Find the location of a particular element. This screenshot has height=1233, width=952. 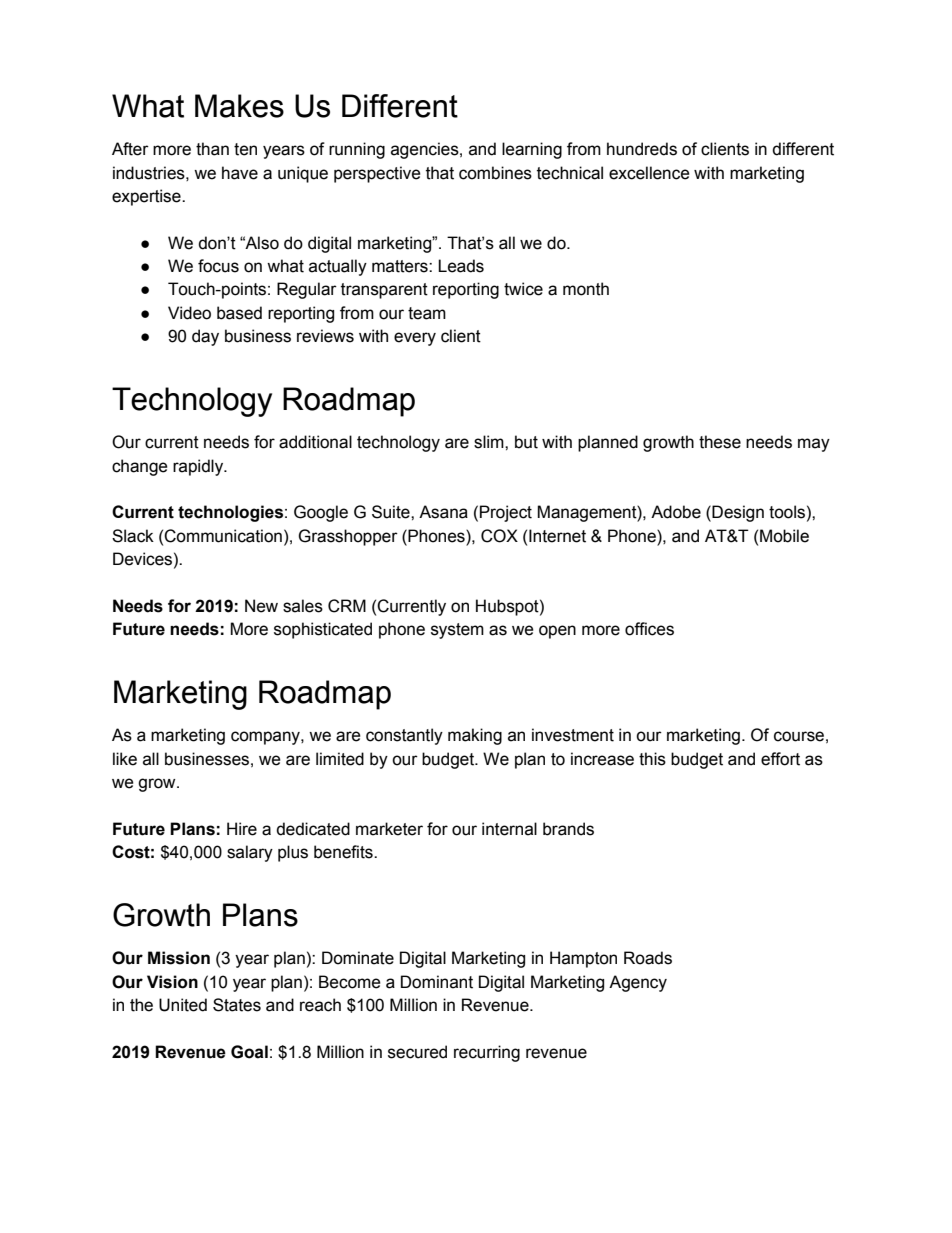

than is located at coordinates (212, 149).
